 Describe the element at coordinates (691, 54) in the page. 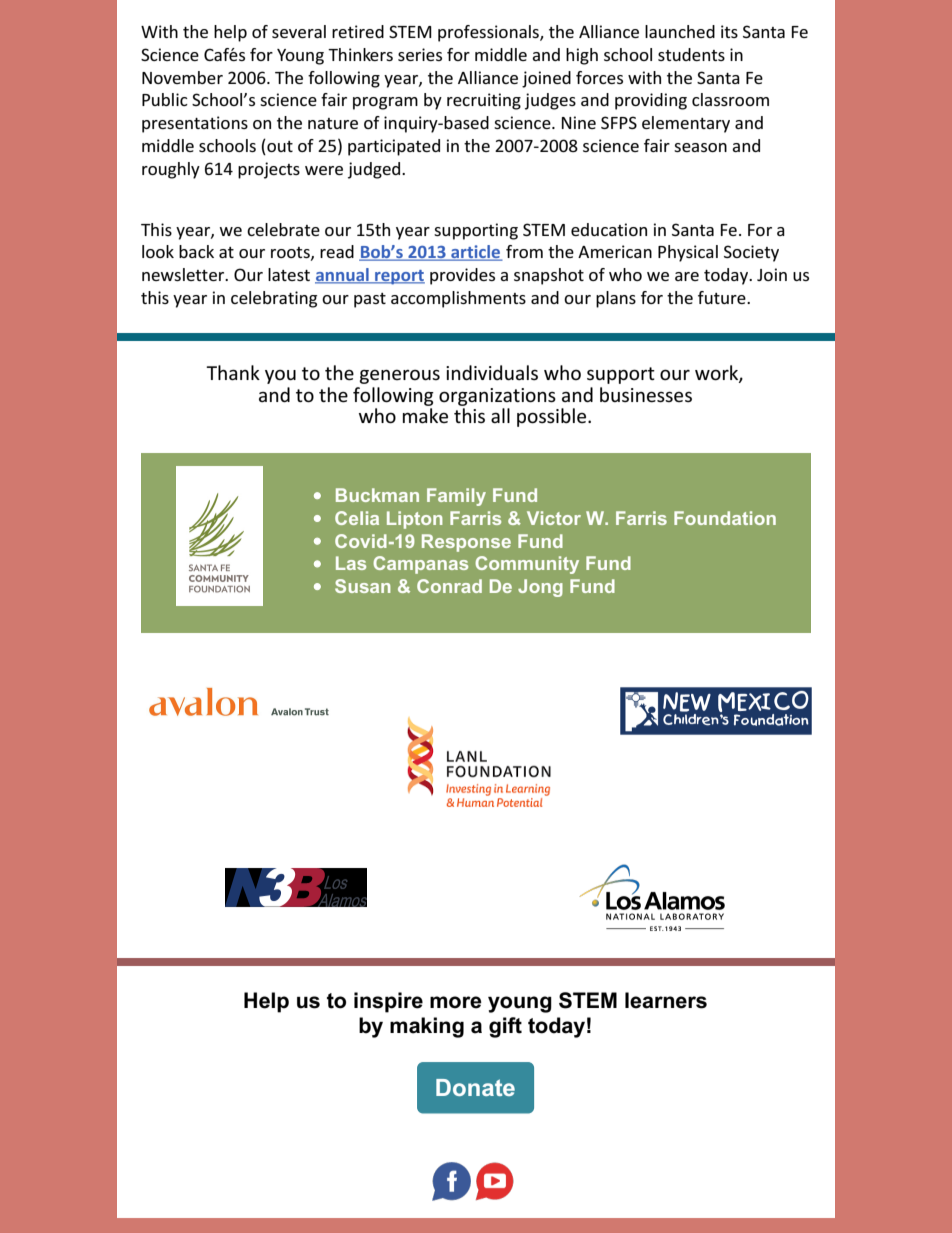

I see `students` at that location.
